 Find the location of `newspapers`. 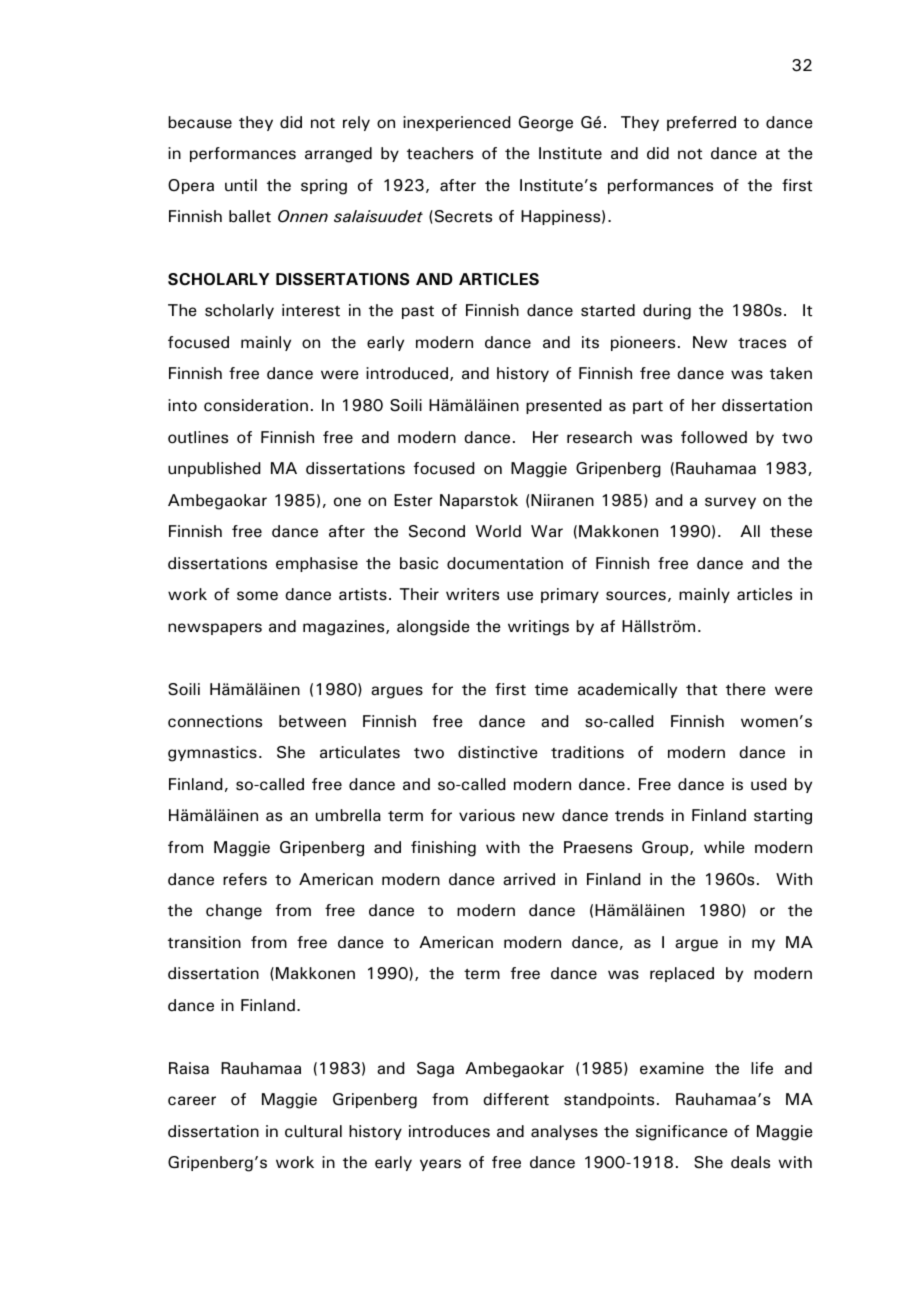

newspapers is located at coordinates (215, 629).
